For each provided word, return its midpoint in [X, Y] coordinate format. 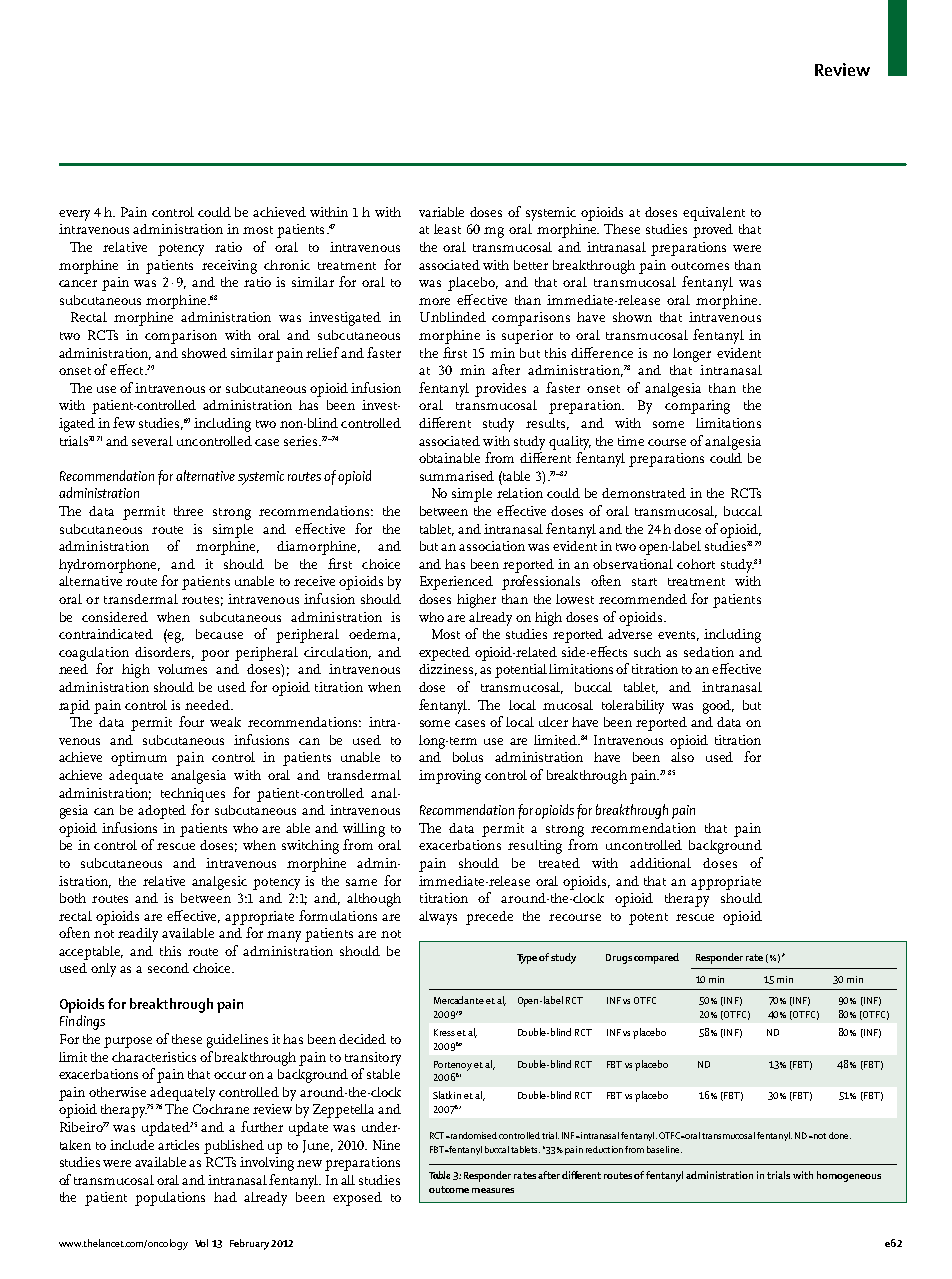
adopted [162, 812]
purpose [128, 1042]
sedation [709, 652]
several [152, 441]
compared [656, 958]
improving [450, 777]
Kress [444, 1032]
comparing [697, 407]
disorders [164, 653]
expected [444, 654]
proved [713, 231]
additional [660, 863]
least [447, 229]
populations [170, 1199]
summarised [457, 476]
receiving [229, 267]
